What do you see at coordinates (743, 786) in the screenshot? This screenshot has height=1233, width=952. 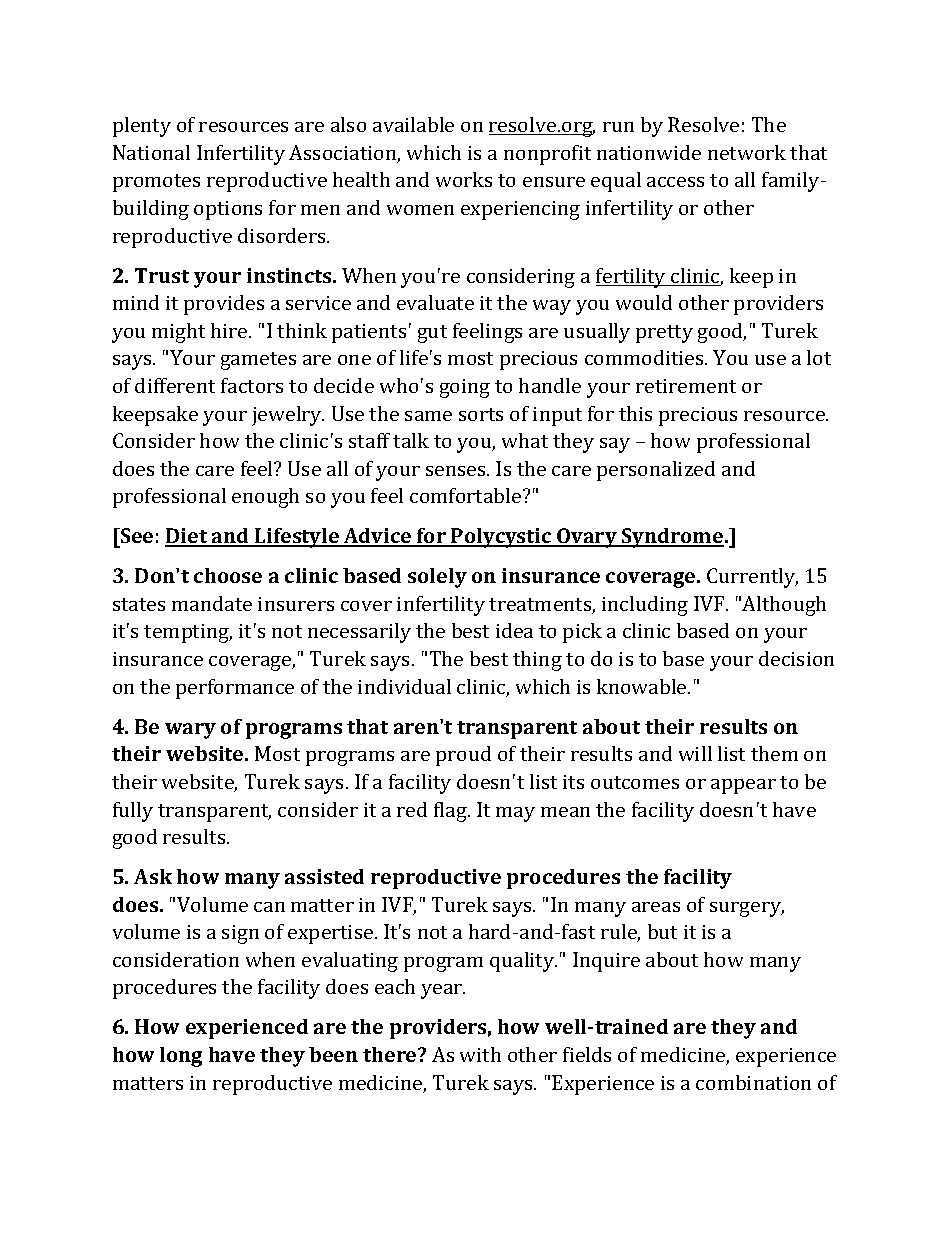 I see `appear` at bounding box center [743, 786].
